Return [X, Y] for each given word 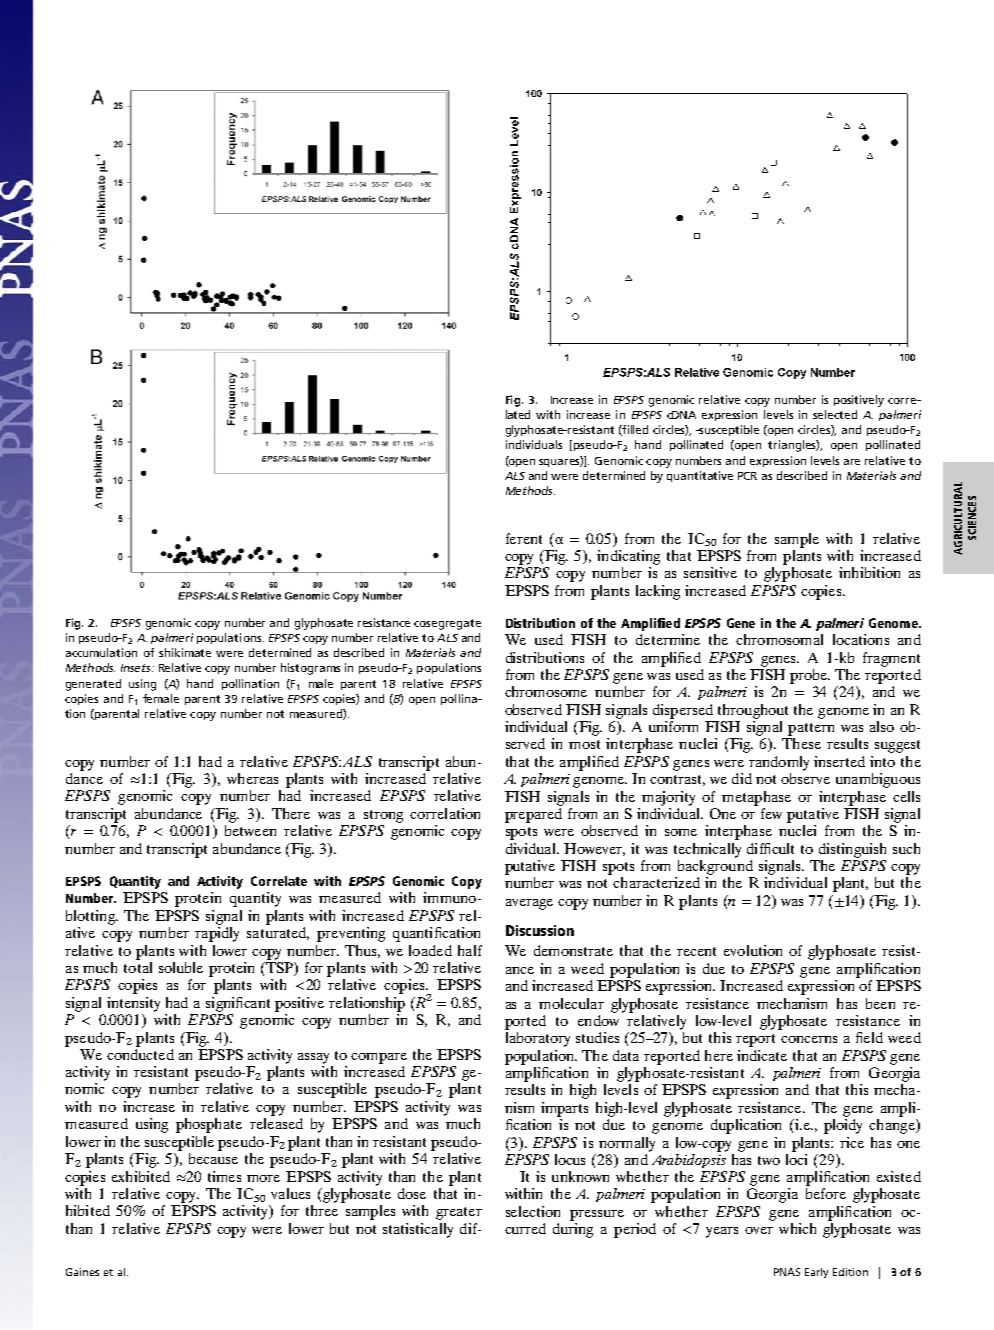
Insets [137, 668]
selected [835, 414]
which [797, 1228]
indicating [628, 557]
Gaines [82, 1272]
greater [459, 1213]
